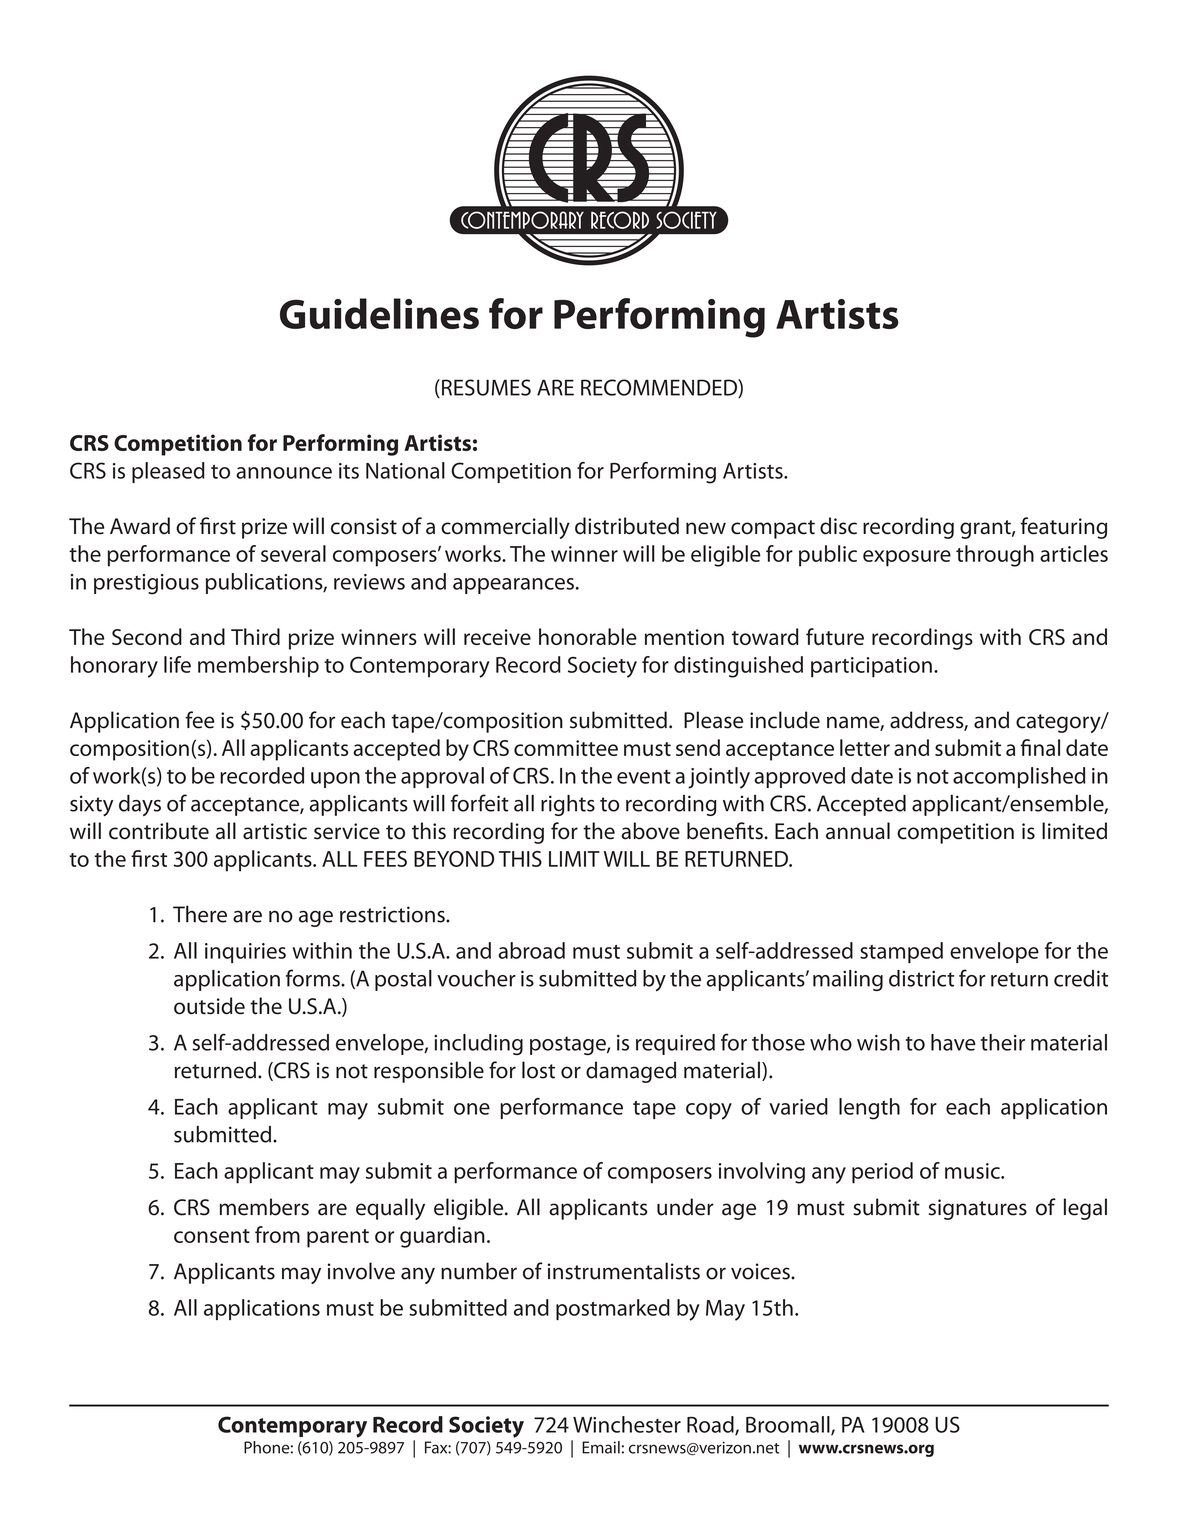 The width and height of the image is (1178, 1525). What do you see at coordinates (1064, 528) in the image?
I see `featuring` at bounding box center [1064, 528].
